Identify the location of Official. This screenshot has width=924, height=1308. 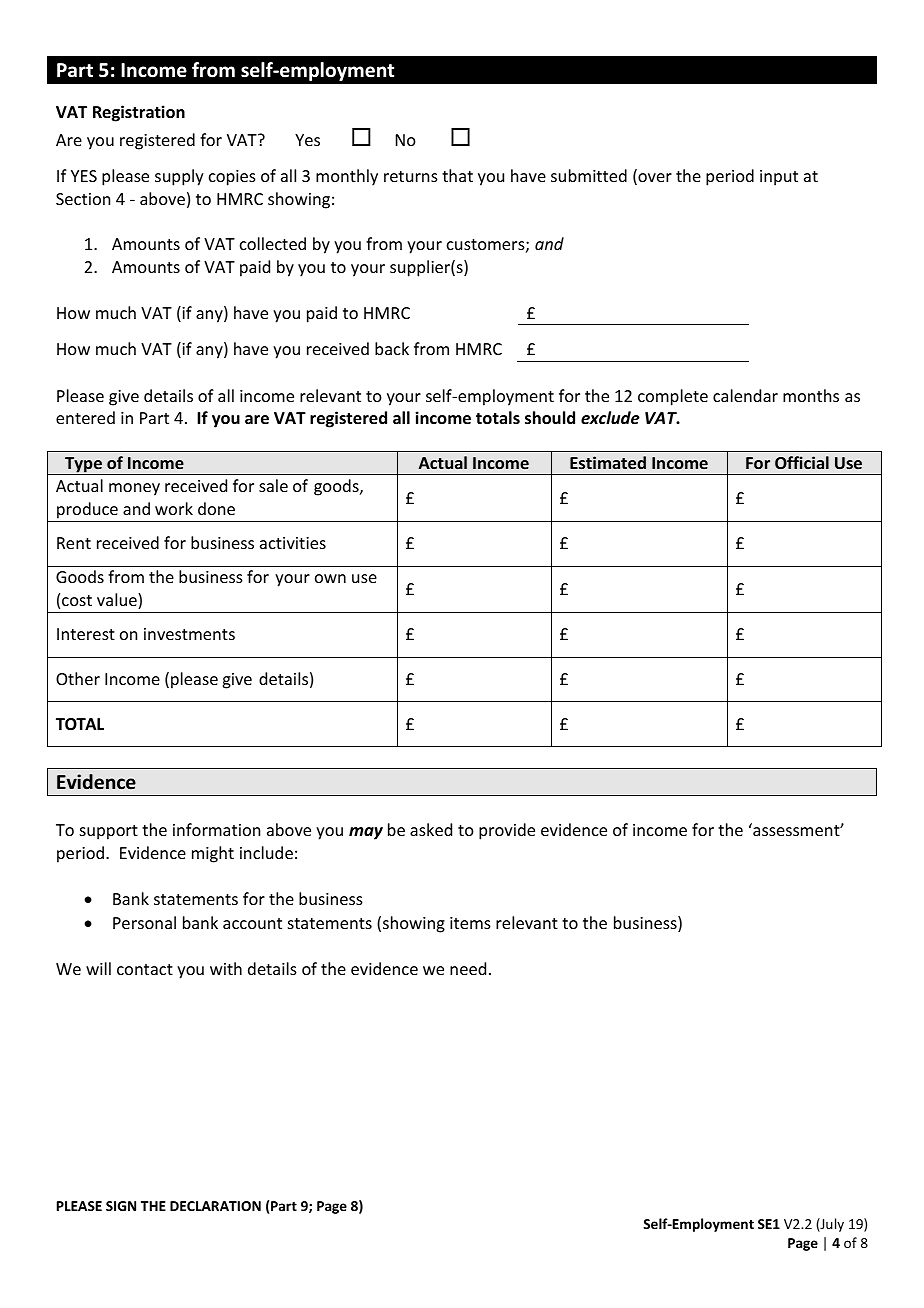
(802, 462).
